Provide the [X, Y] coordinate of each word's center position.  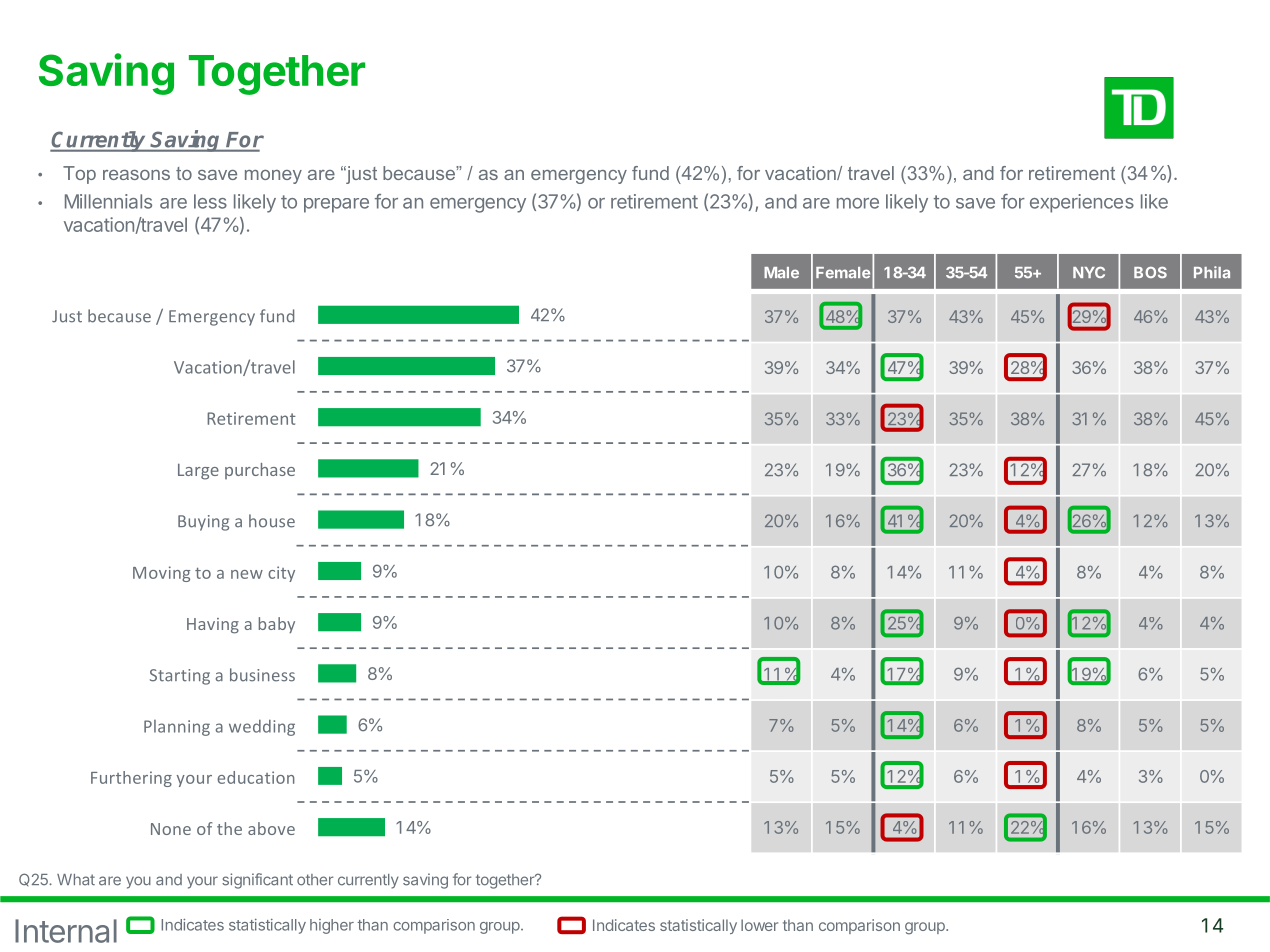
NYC [1089, 272]
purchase [260, 471]
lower [759, 925]
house [272, 521]
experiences [1082, 203]
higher [332, 926]
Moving [161, 574]
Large [198, 471]
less [210, 201]
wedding [262, 728]
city [281, 574]
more [858, 203]
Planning [177, 728]
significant [257, 881]
